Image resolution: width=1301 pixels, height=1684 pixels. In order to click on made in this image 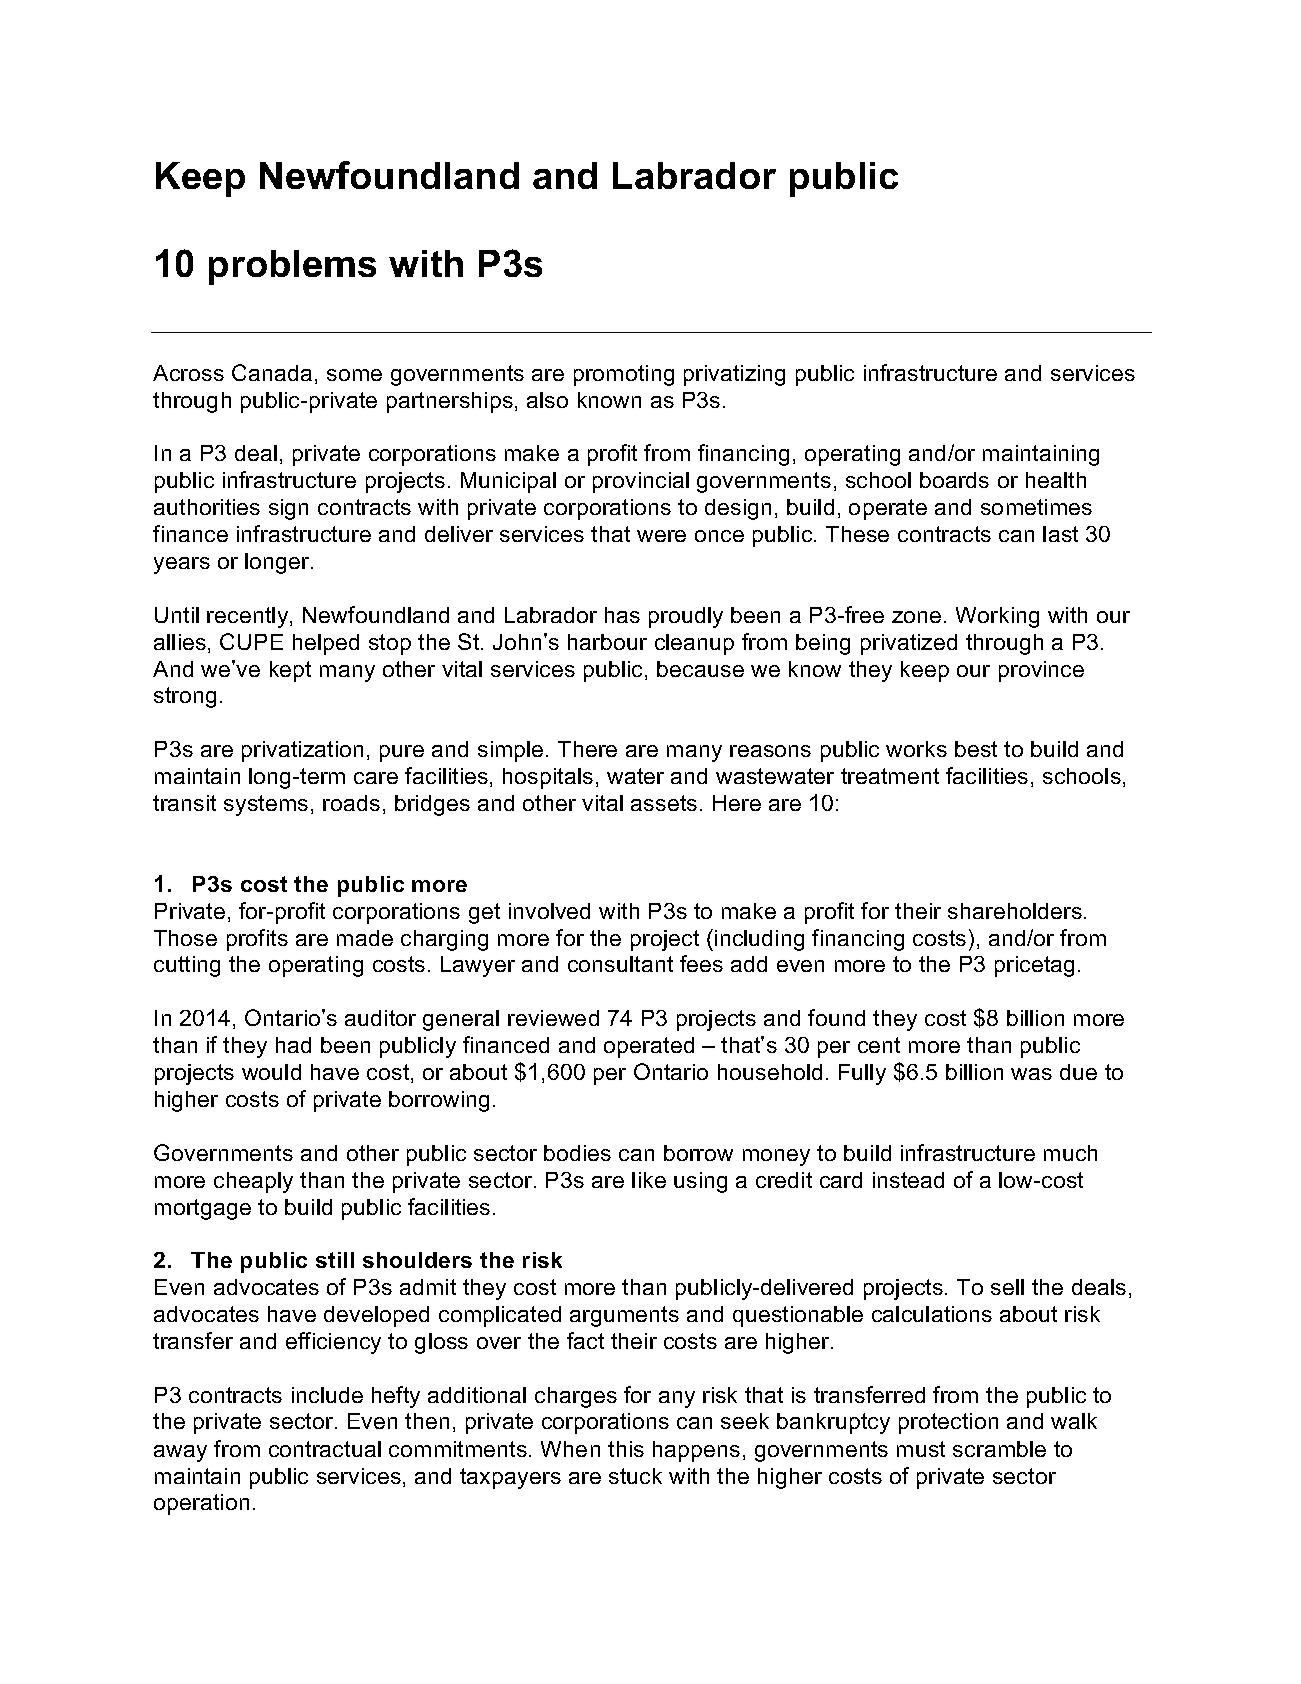, I will do `click(365, 938)`.
